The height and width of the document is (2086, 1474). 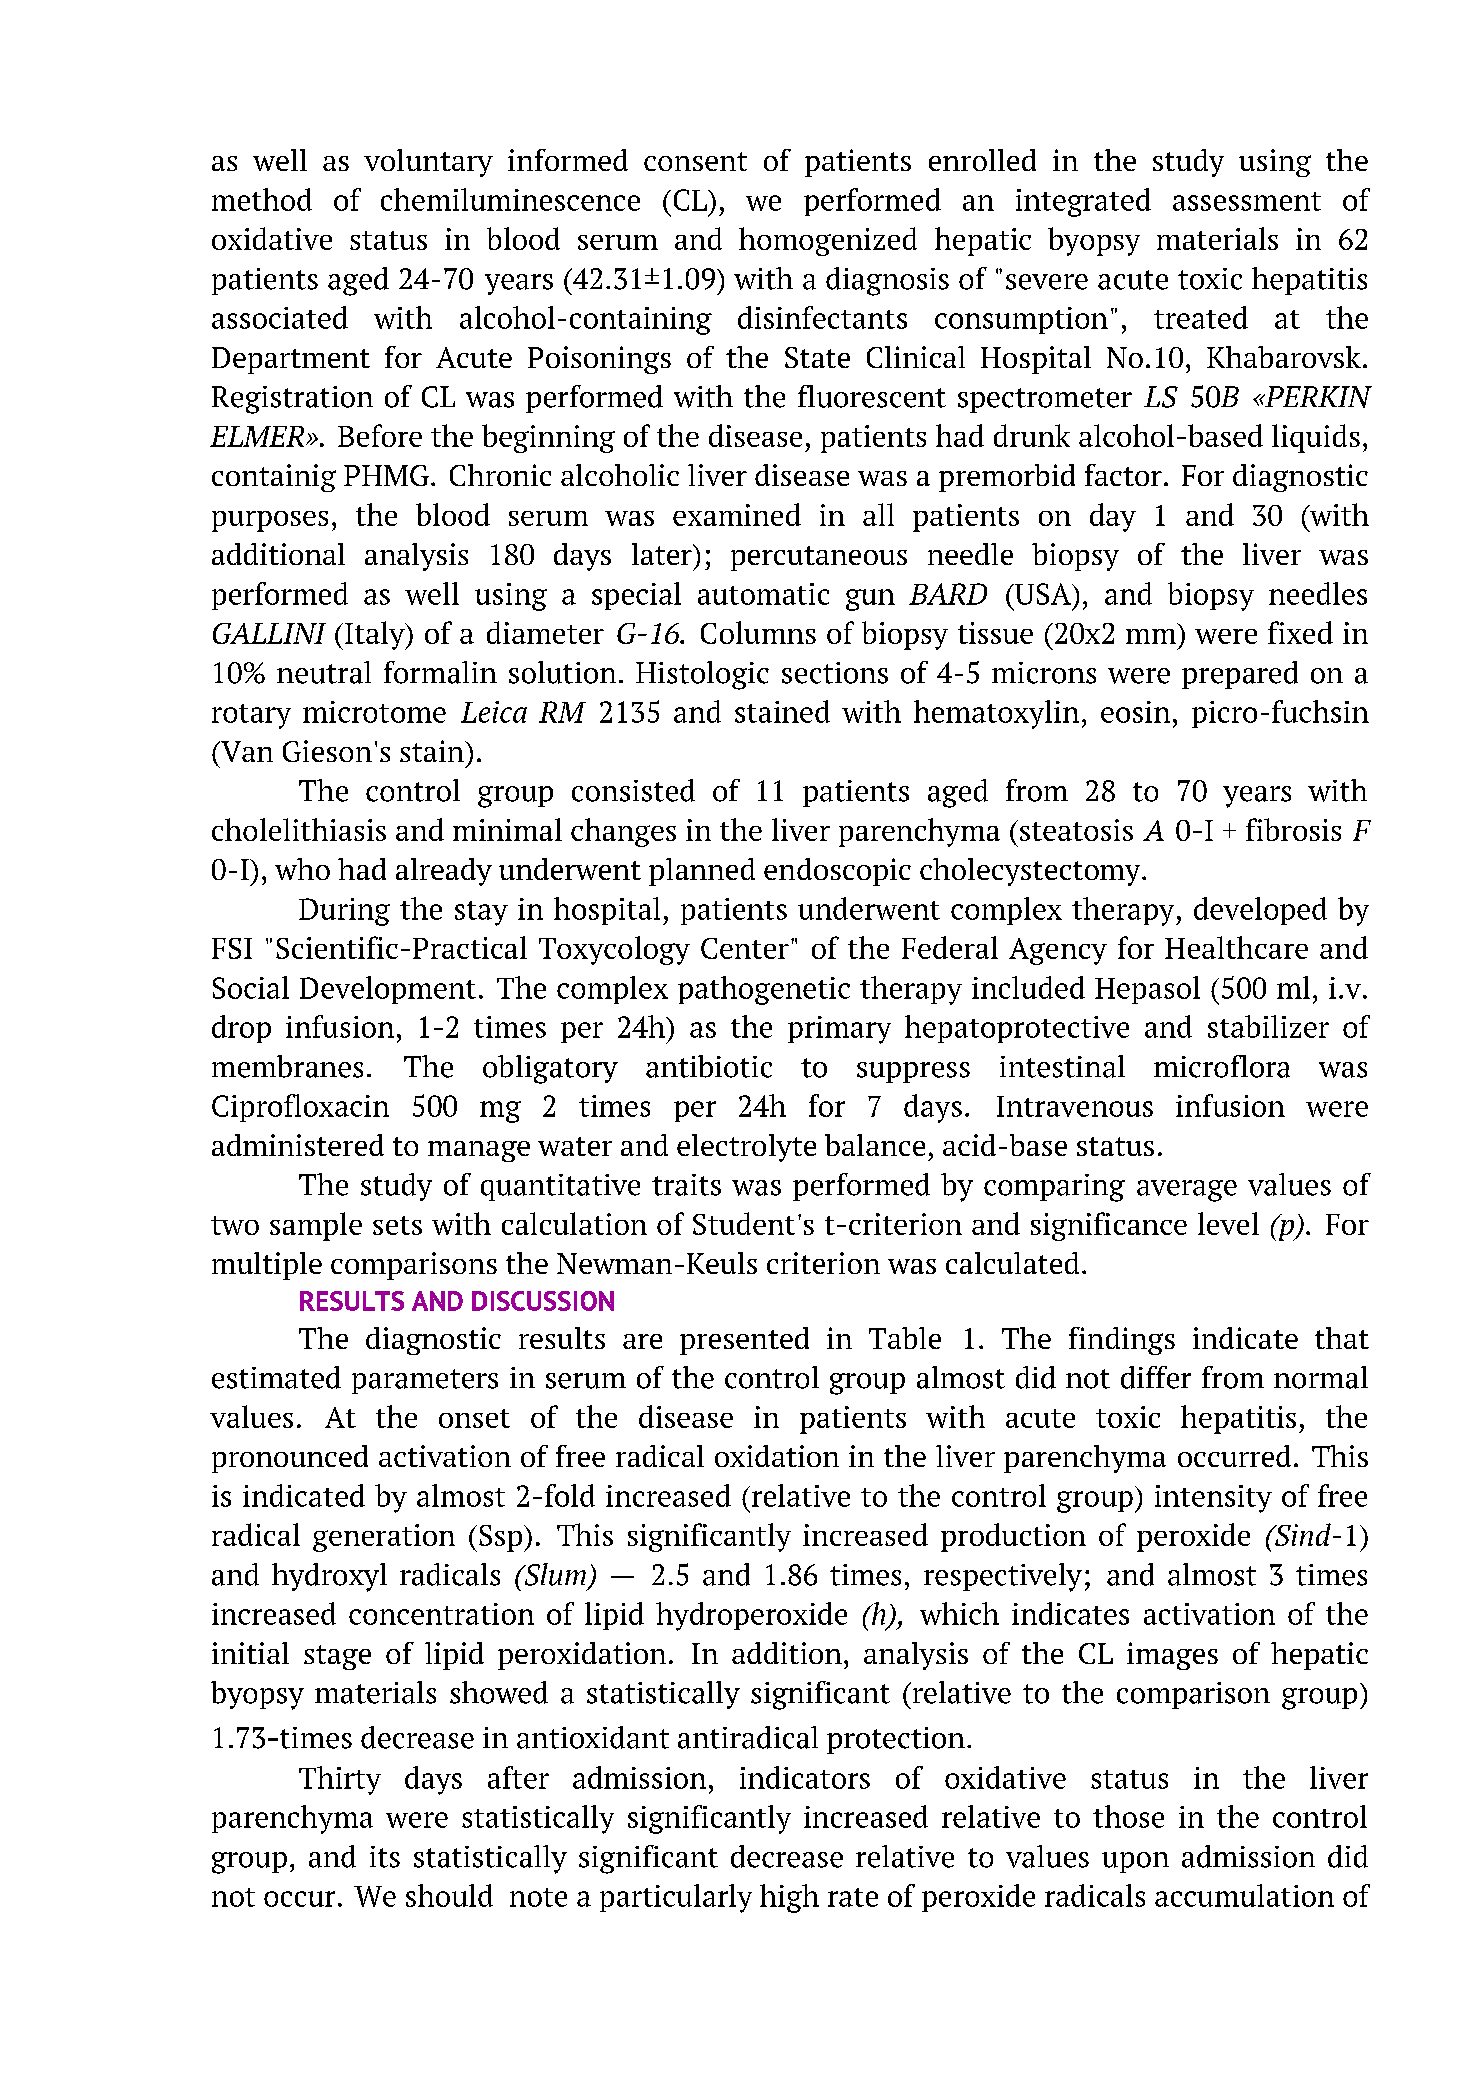 What do you see at coordinates (789, 1898) in the document?
I see `high` at bounding box center [789, 1898].
